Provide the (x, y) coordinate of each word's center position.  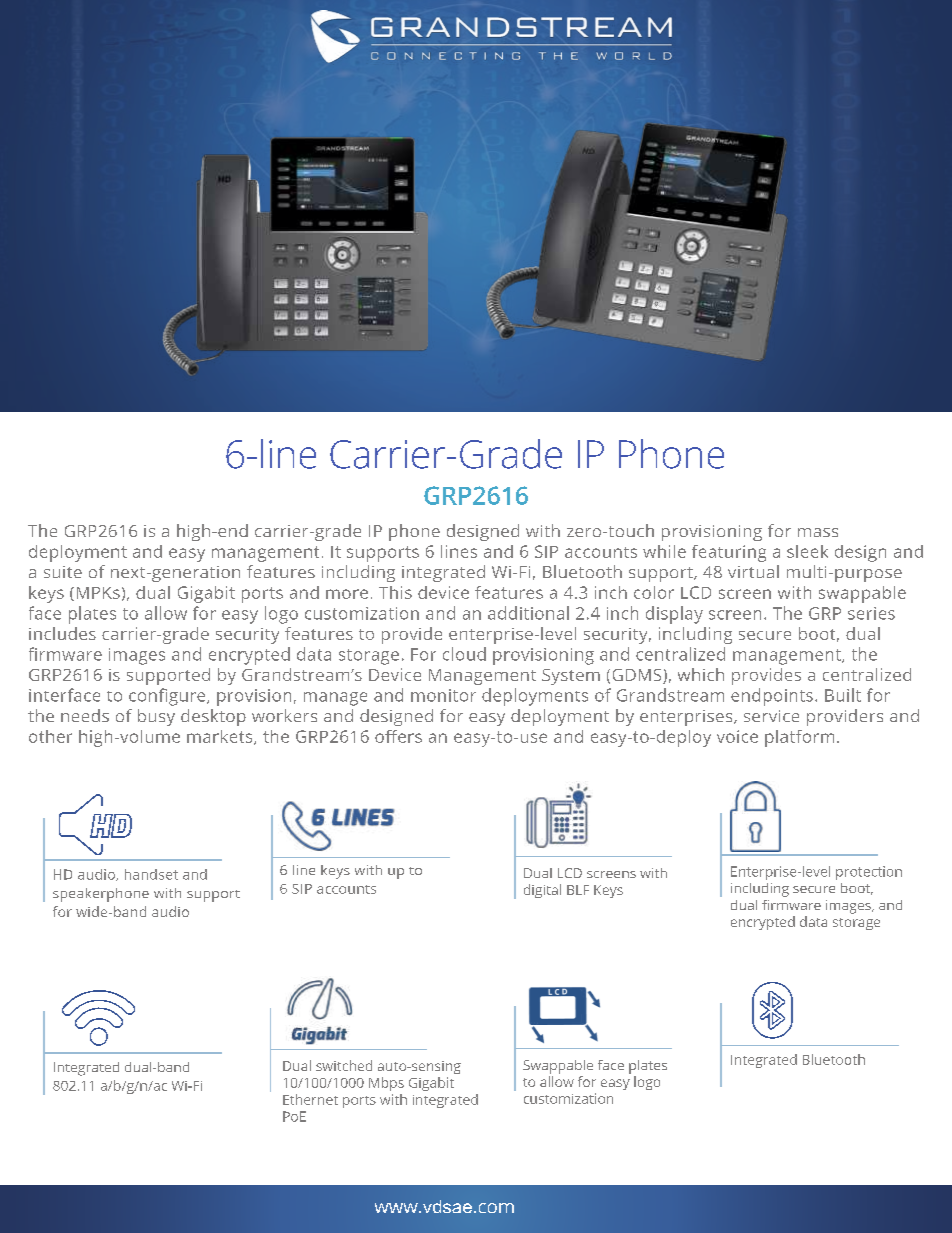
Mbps (386, 1084)
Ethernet (310, 1099)
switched (344, 1065)
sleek (807, 551)
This (395, 592)
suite (63, 572)
